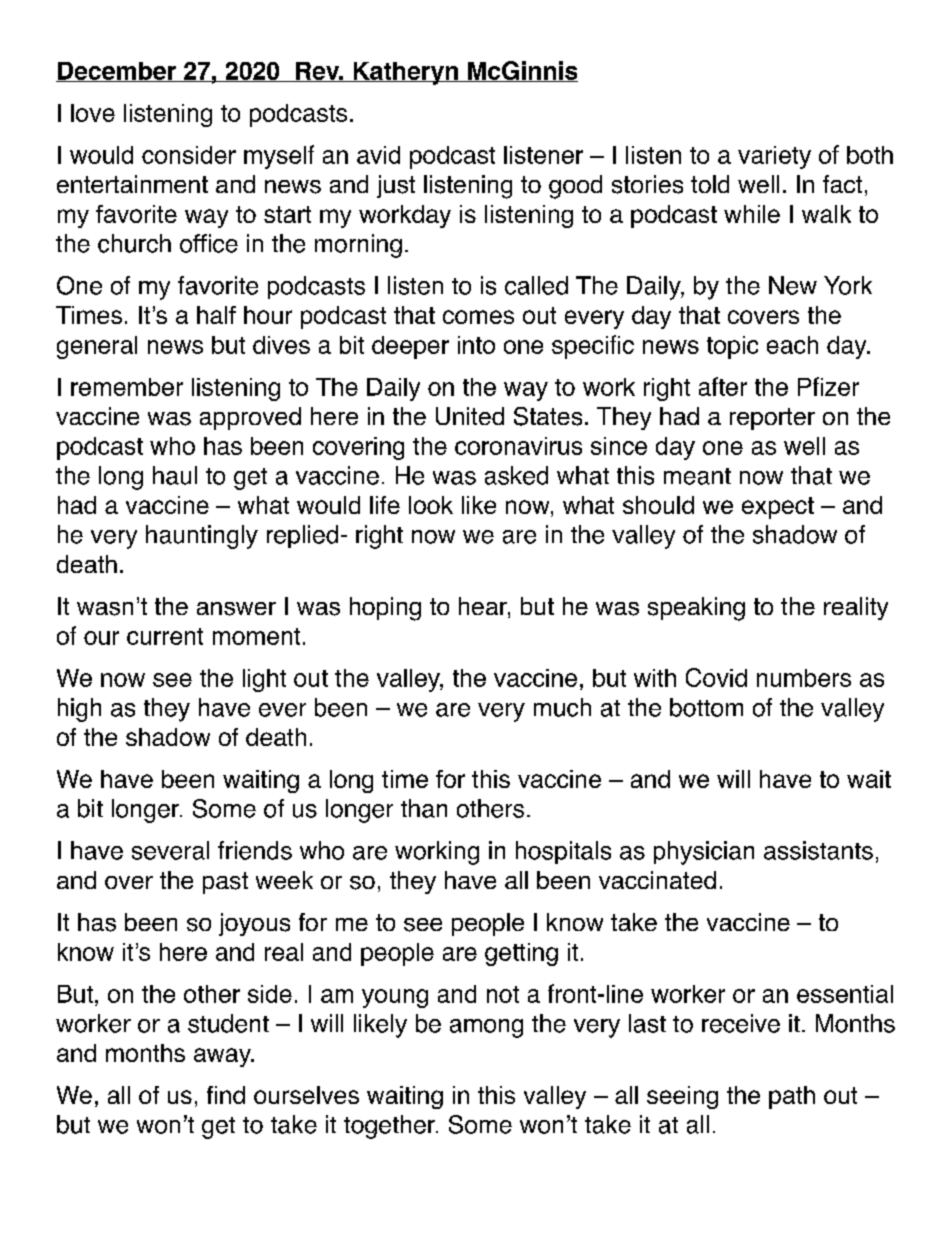 Image resolution: width=952 pixels, height=1233 pixels. Describe the element at coordinates (390, 1127) in the image. I see `together` at that location.
